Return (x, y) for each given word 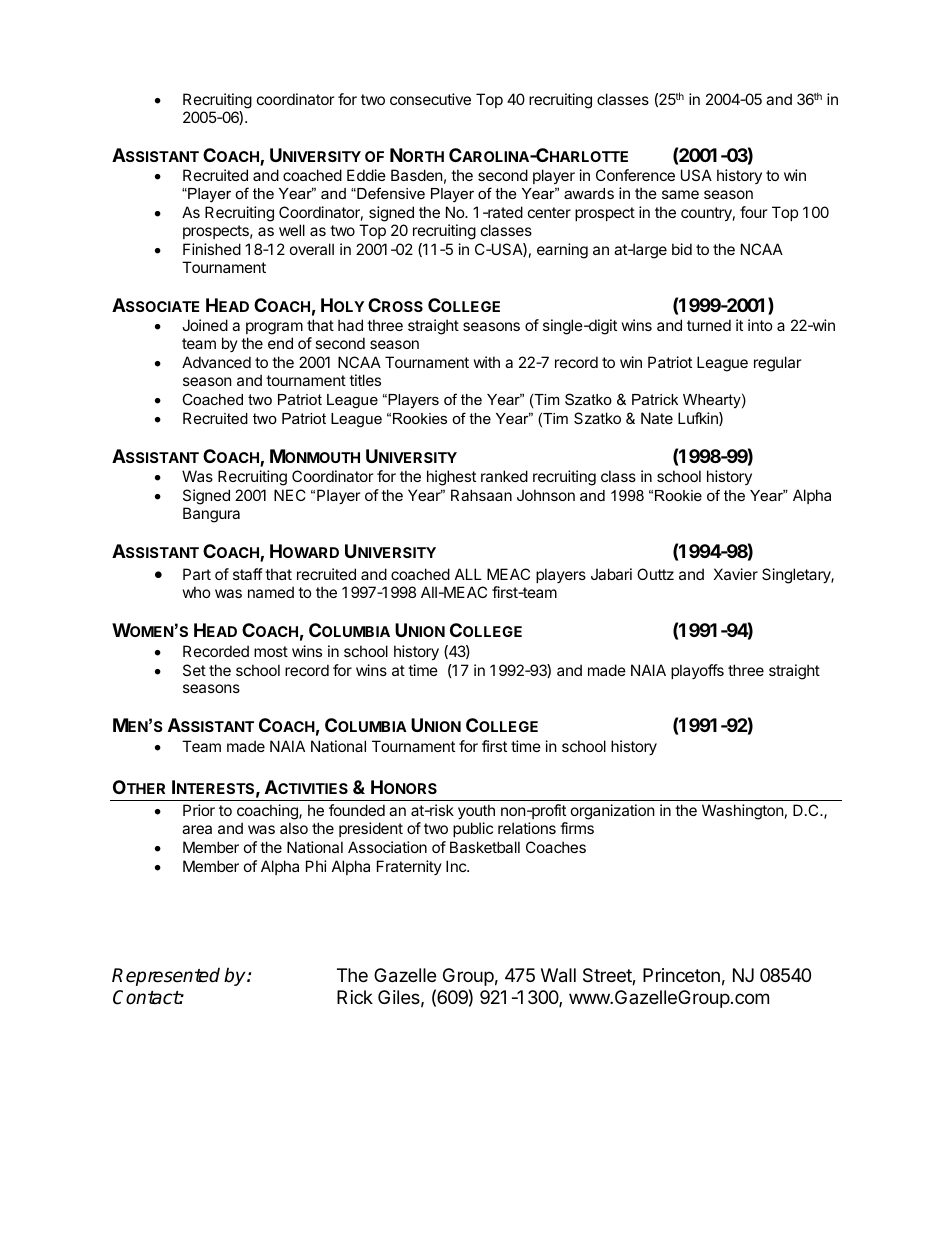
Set (194, 670)
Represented (166, 977)
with (487, 362)
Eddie (366, 175)
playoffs (697, 671)
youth (476, 811)
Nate (657, 418)
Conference (635, 175)
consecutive (430, 99)
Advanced (216, 362)
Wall (558, 975)
